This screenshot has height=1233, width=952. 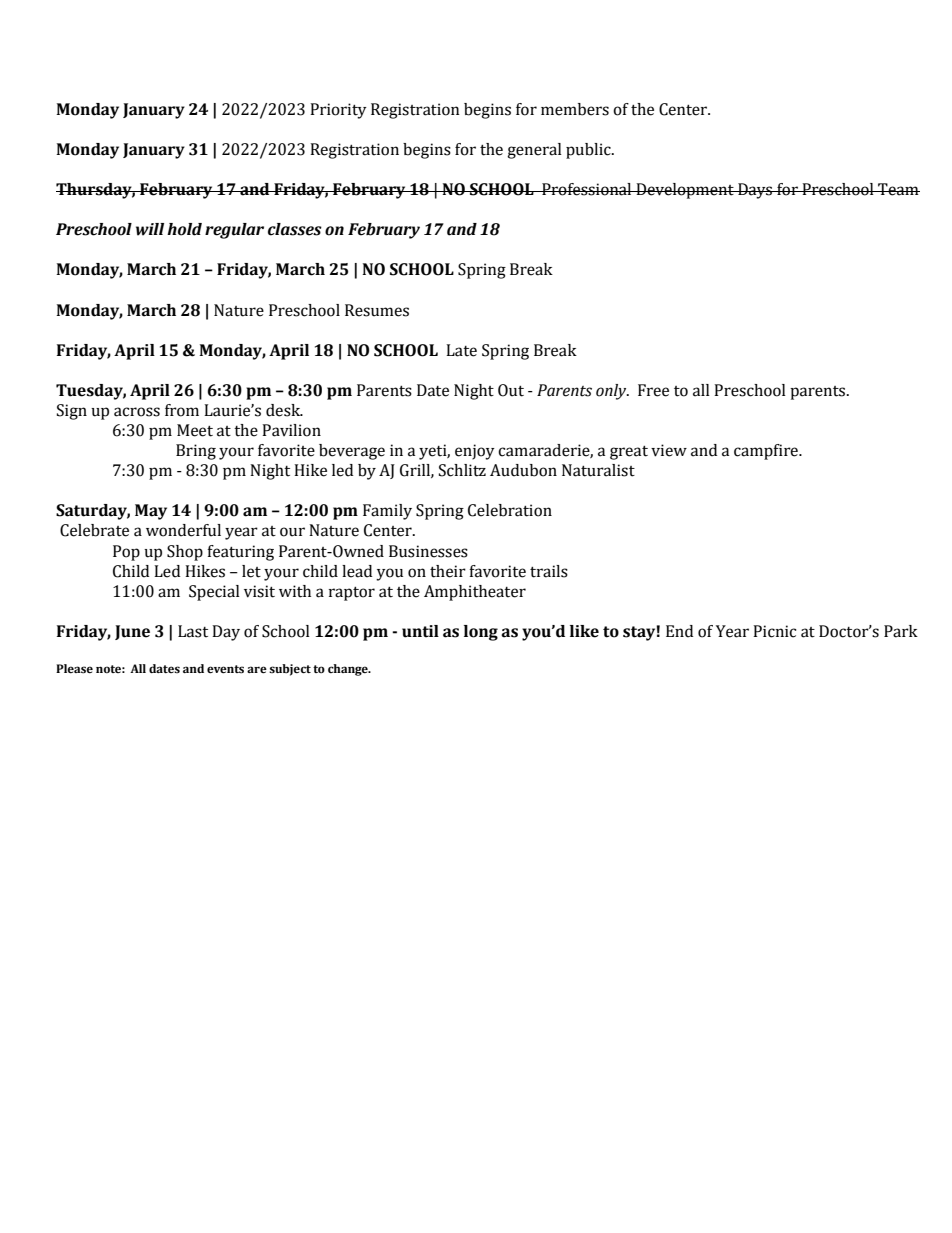 What do you see at coordinates (461, 350) in the screenshot?
I see `Late` at bounding box center [461, 350].
